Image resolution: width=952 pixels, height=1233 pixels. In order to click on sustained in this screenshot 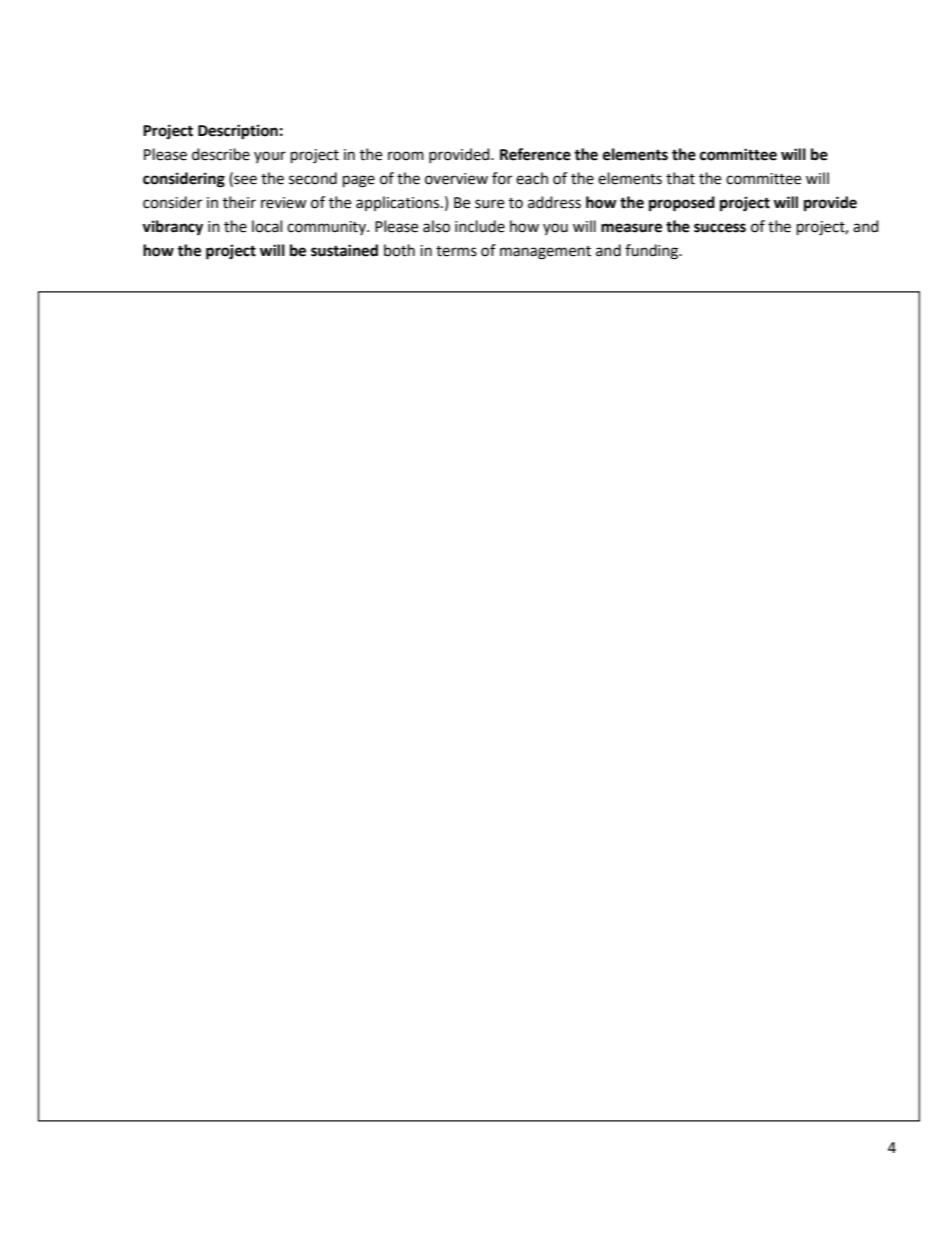, I will do `click(344, 250)`.
